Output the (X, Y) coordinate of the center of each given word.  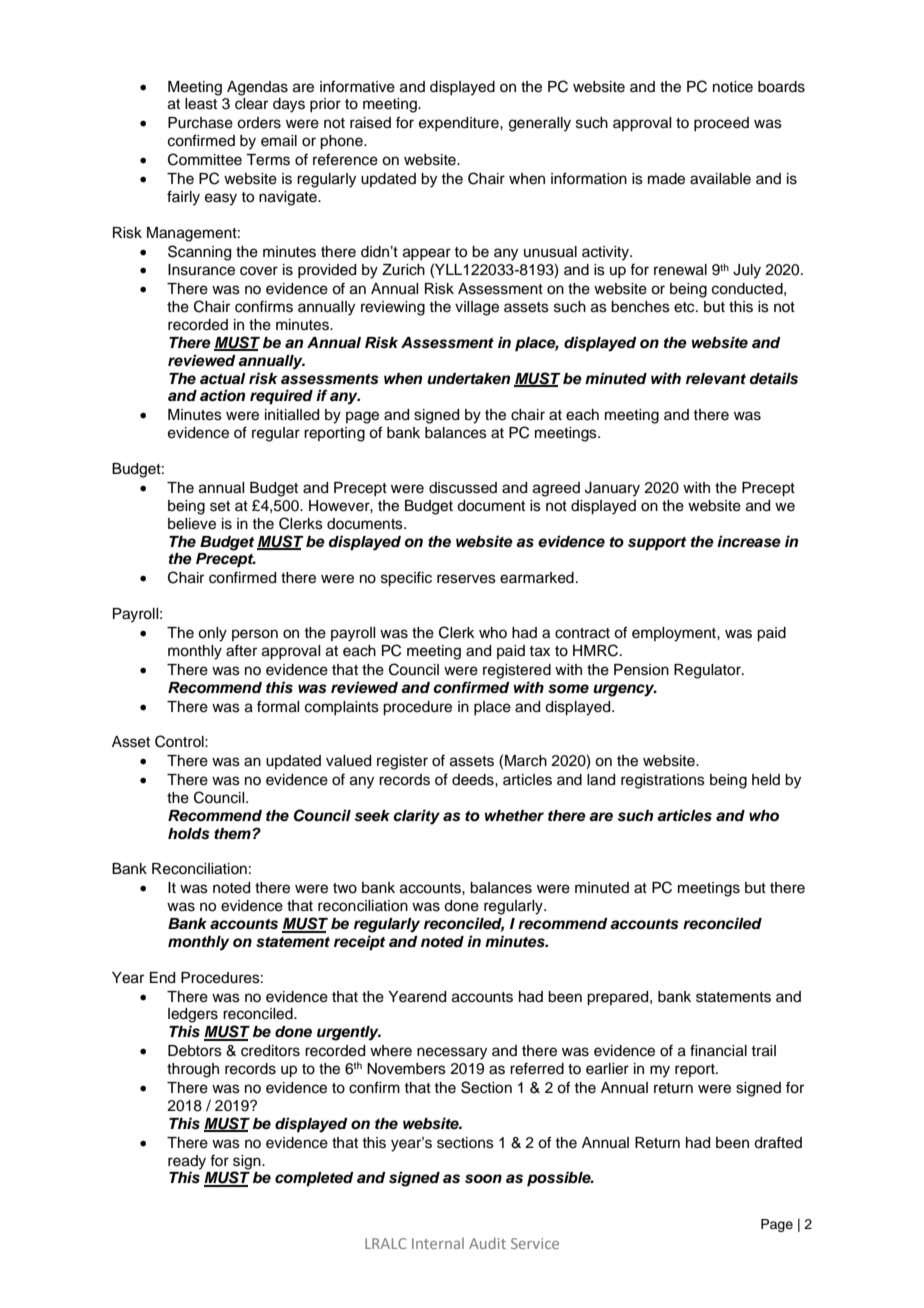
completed (314, 1179)
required (281, 397)
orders (259, 123)
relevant (716, 379)
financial (718, 1050)
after (241, 650)
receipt (359, 943)
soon (483, 1179)
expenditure (460, 124)
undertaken (468, 379)
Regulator (708, 671)
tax (539, 651)
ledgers (193, 1015)
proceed (721, 124)
